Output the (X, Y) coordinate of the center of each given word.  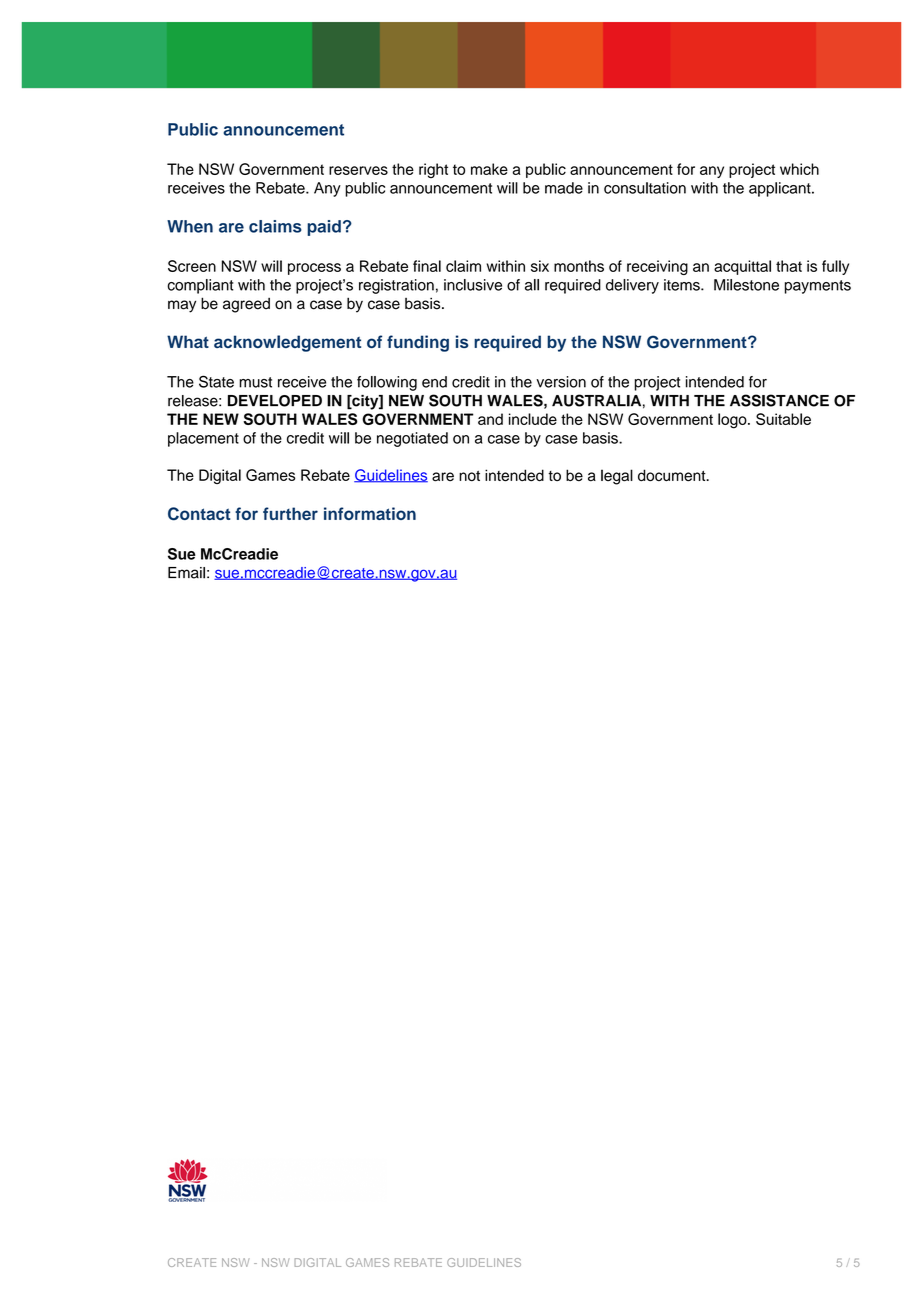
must (255, 382)
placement (203, 439)
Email (186, 573)
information (370, 513)
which (799, 169)
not (469, 476)
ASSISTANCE (779, 400)
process (314, 269)
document (673, 475)
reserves (358, 170)
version (561, 382)
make (489, 169)
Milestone (746, 285)
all (532, 285)
